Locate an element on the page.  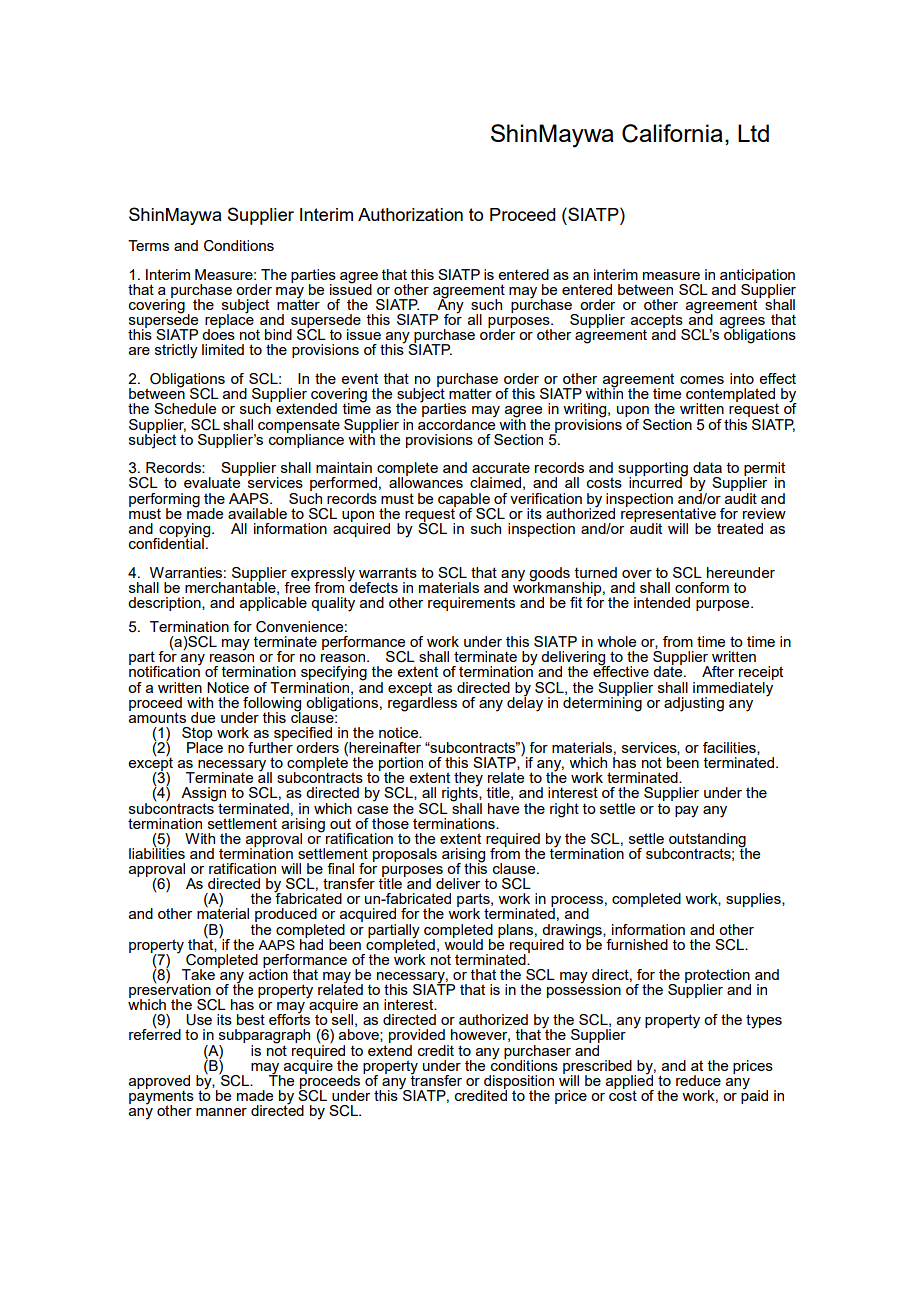
they is located at coordinates (468, 780).
